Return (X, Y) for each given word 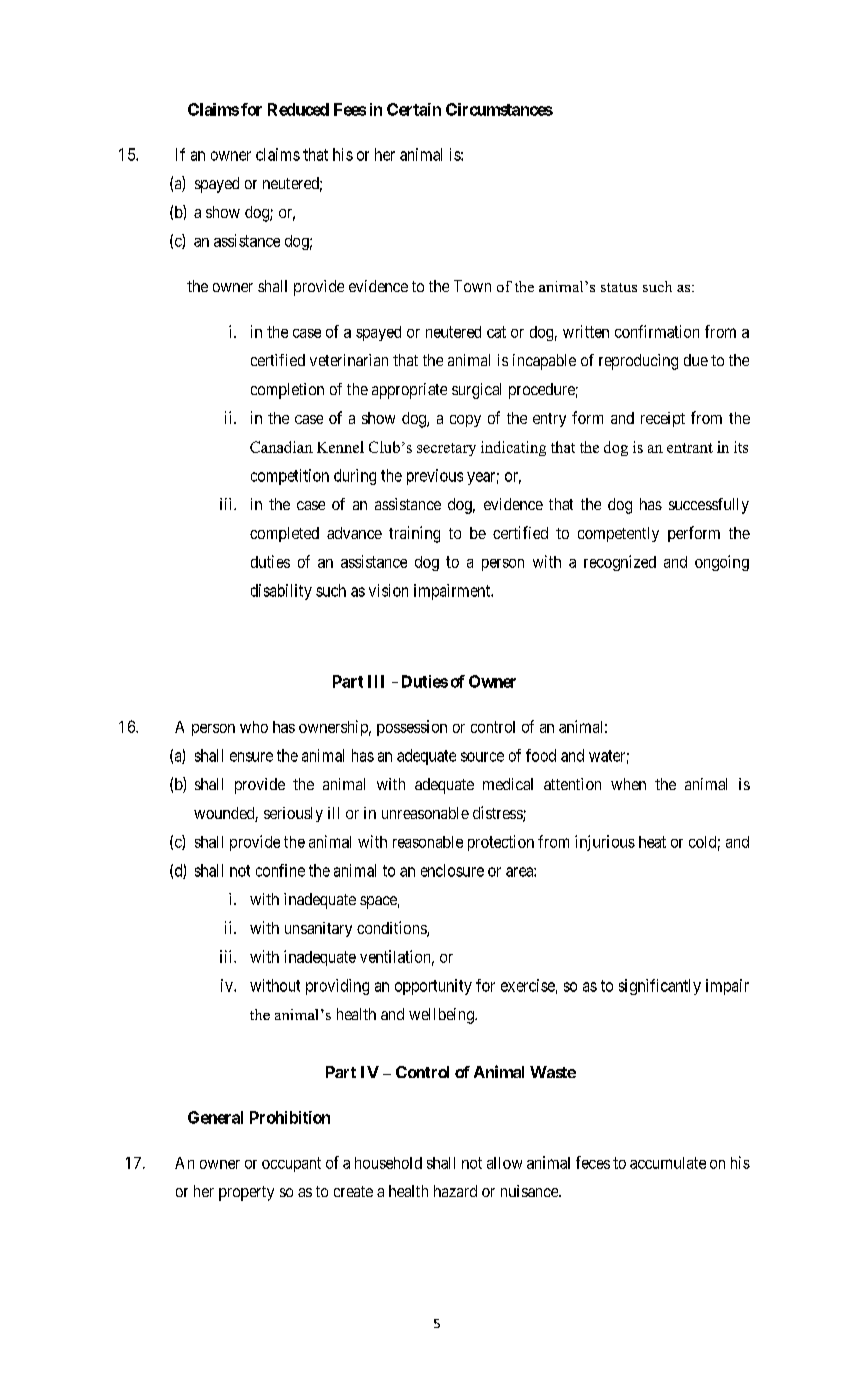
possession (412, 728)
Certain (414, 109)
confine (280, 870)
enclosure (452, 870)
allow (504, 1163)
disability (281, 592)
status (619, 287)
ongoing (722, 563)
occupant (291, 1164)
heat (652, 842)
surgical (476, 391)
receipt (663, 419)
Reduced (298, 109)
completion (287, 391)
